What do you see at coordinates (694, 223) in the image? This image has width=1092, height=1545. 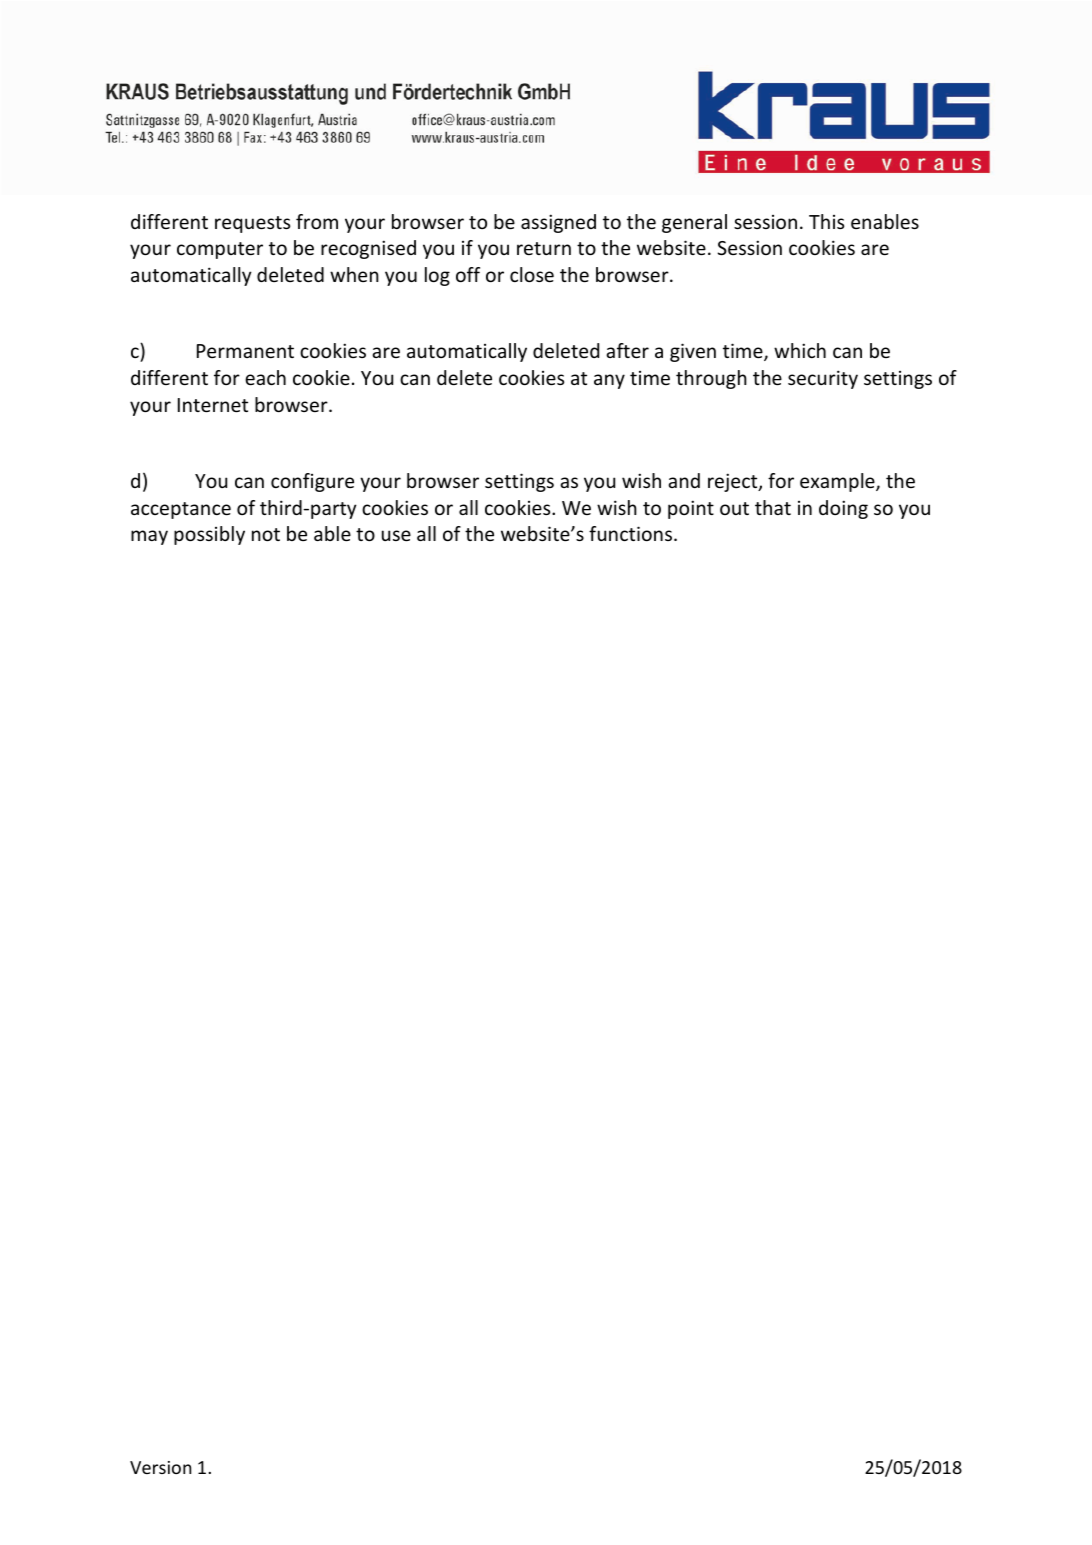 I see `general` at bounding box center [694, 223].
